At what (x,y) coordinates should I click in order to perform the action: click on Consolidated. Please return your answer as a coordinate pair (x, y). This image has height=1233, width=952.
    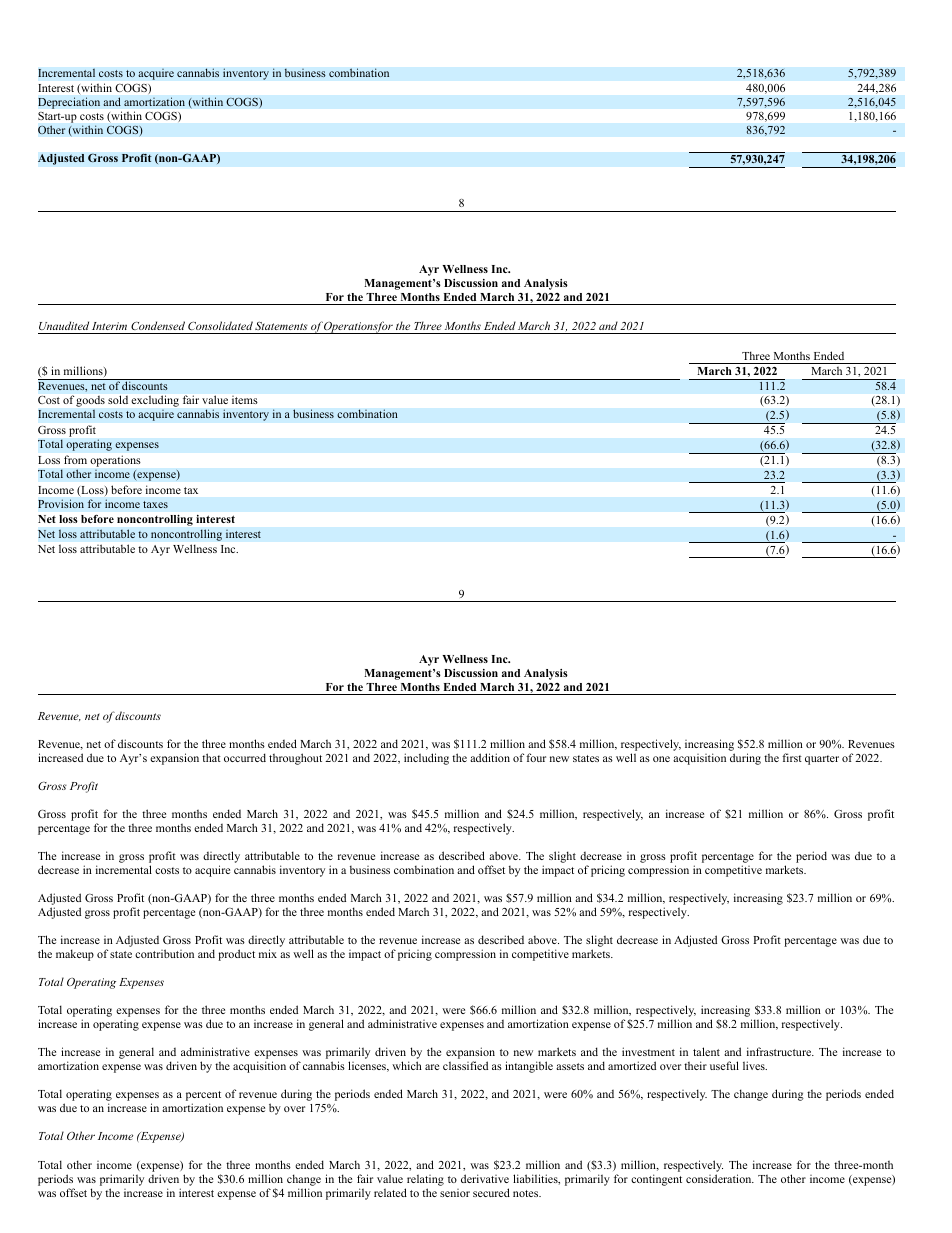
    Looking at the image, I should click on (220, 325).
